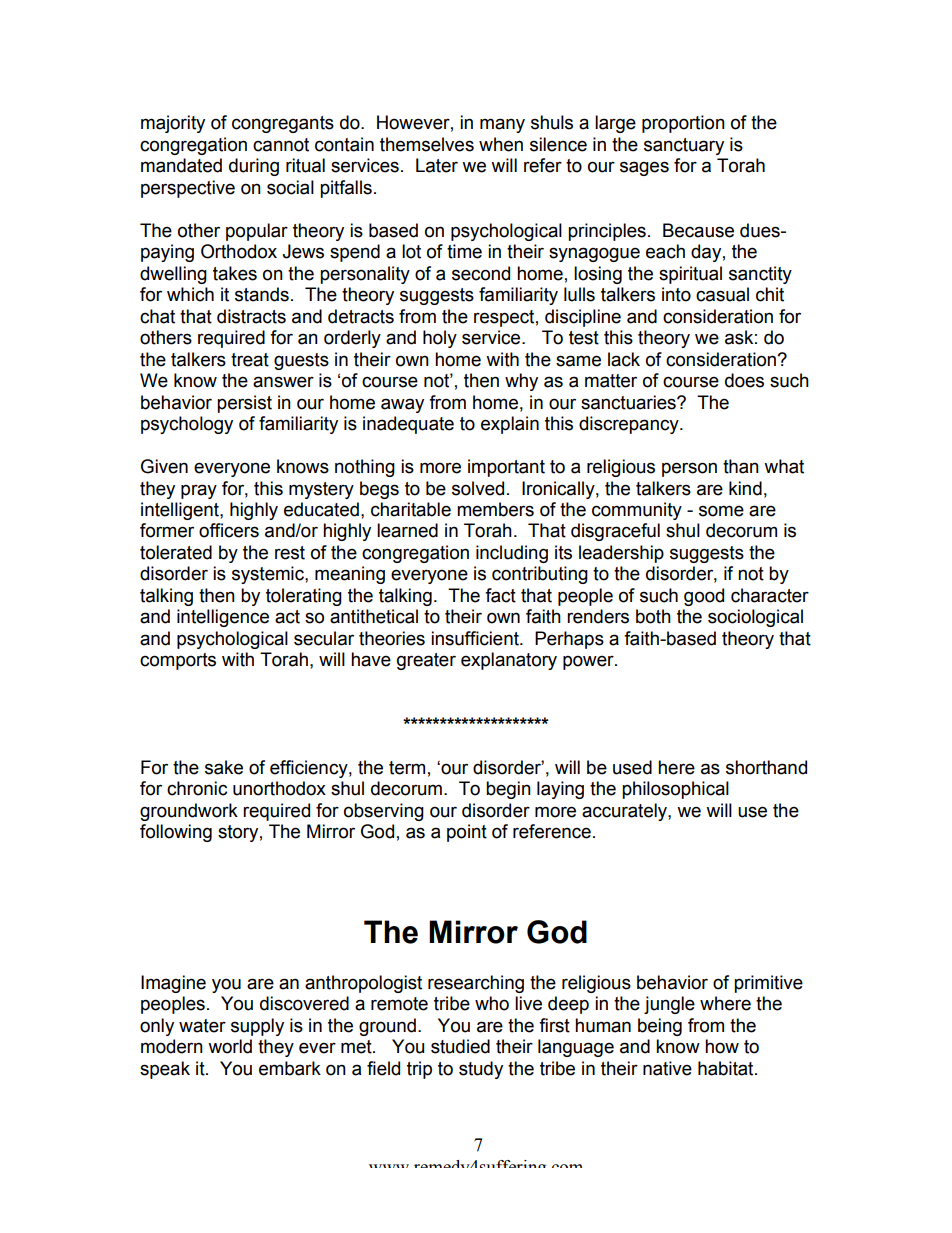 The height and width of the screenshot is (1233, 952). What do you see at coordinates (254, 167) in the screenshot?
I see `during` at bounding box center [254, 167].
